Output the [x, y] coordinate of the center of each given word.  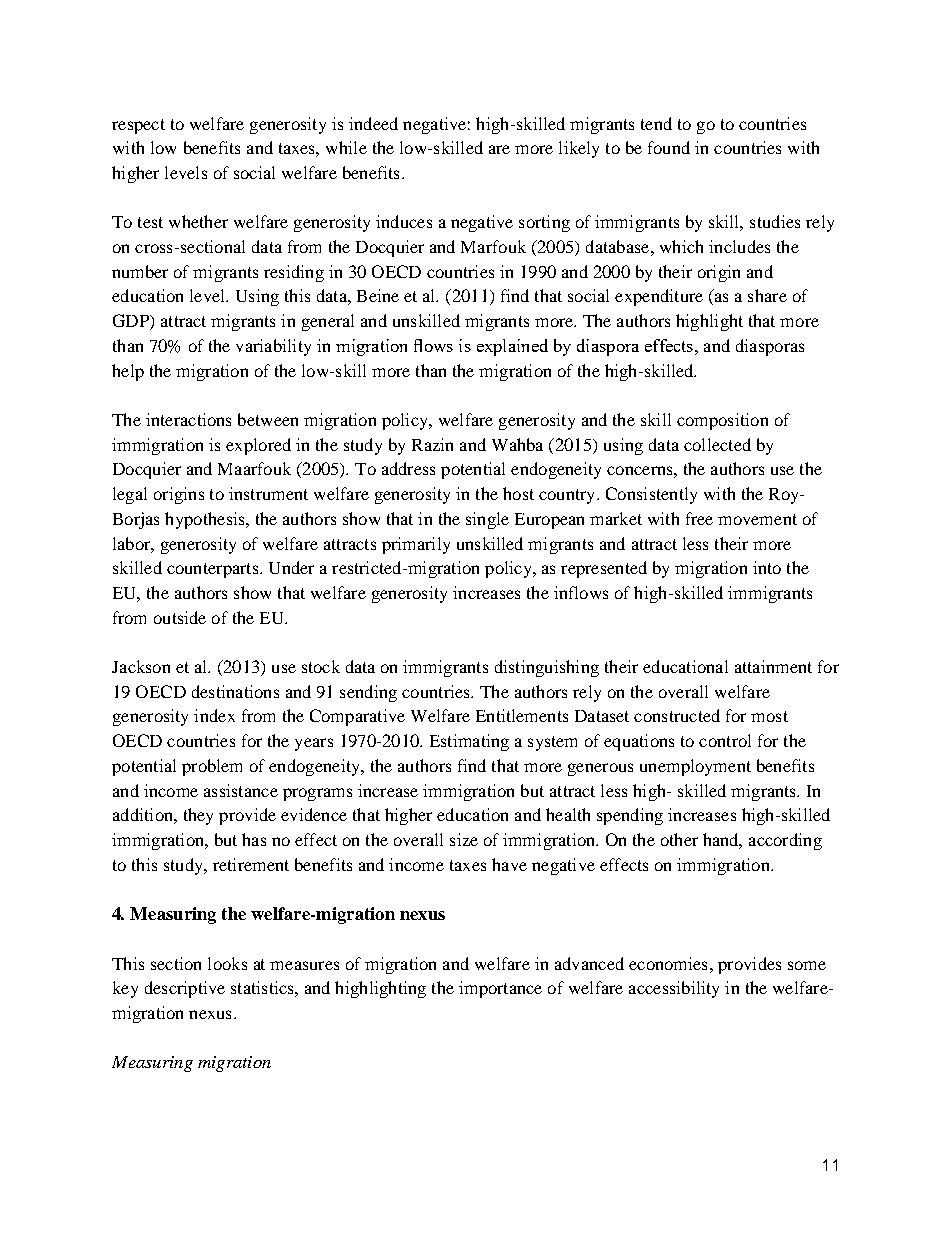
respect [138, 126]
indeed [373, 123]
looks [227, 963]
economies [668, 963]
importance [500, 989]
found [669, 147]
